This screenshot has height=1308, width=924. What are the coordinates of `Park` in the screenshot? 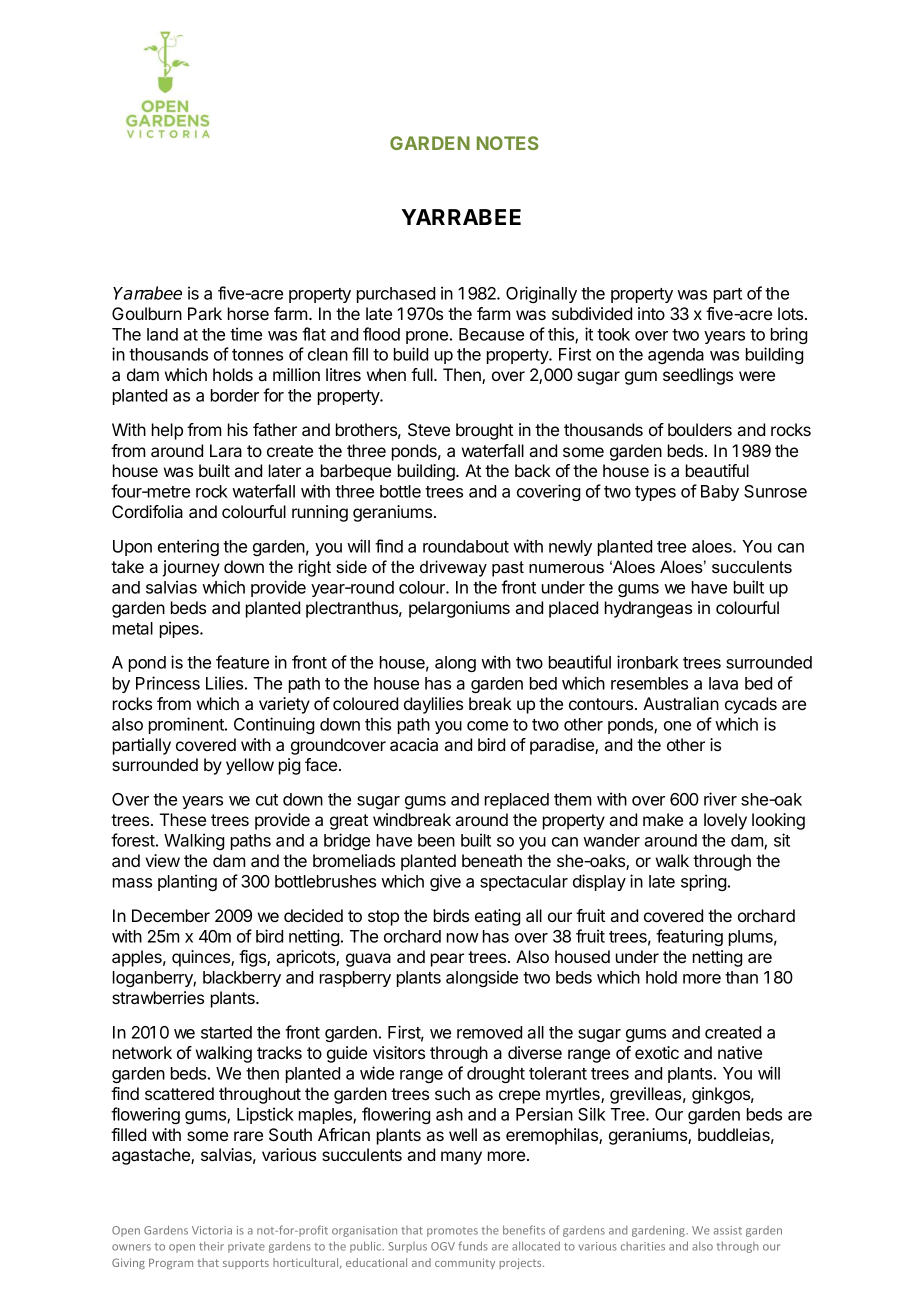 It's located at (205, 313).
